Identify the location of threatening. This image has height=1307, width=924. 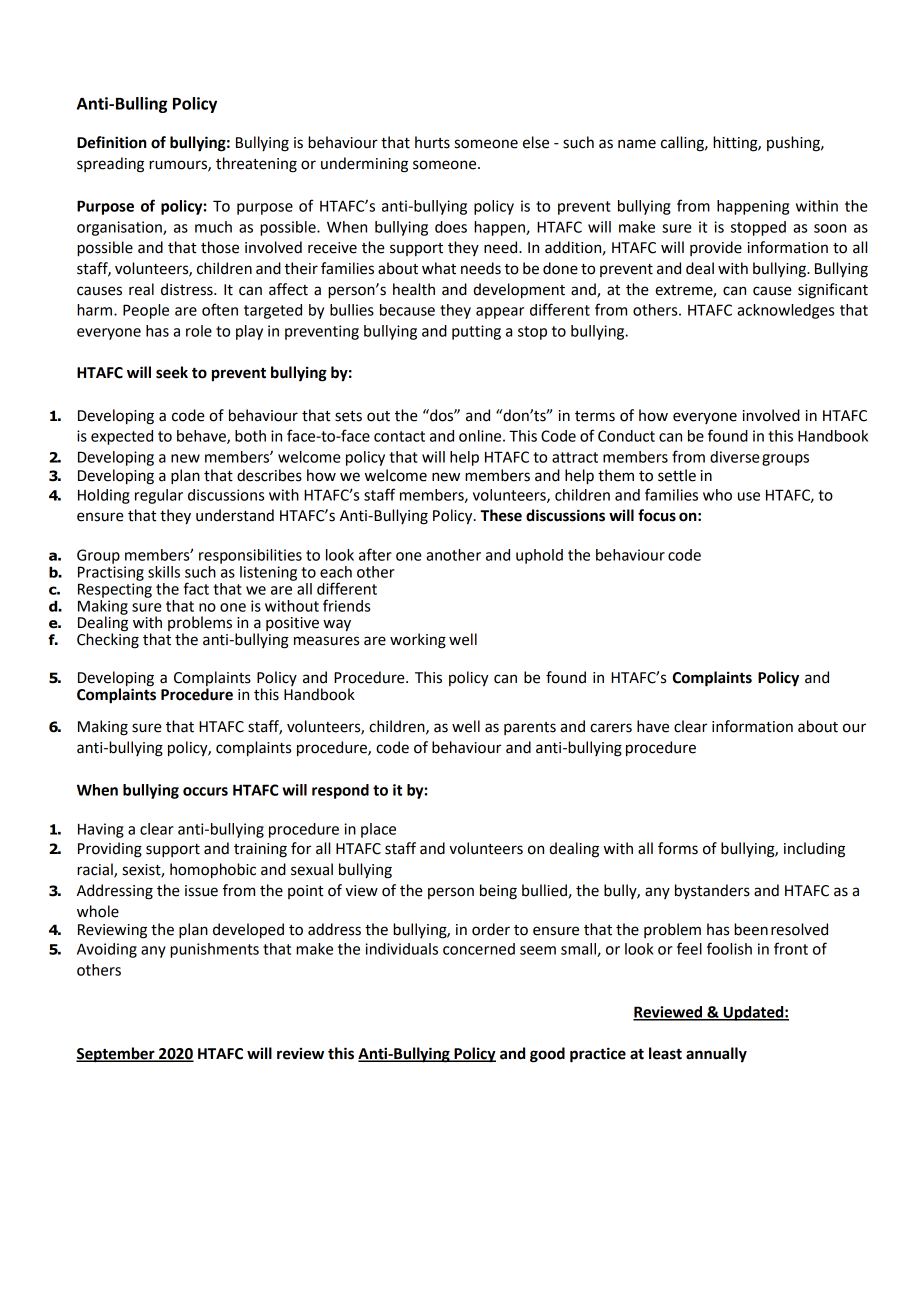
(256, 165).
